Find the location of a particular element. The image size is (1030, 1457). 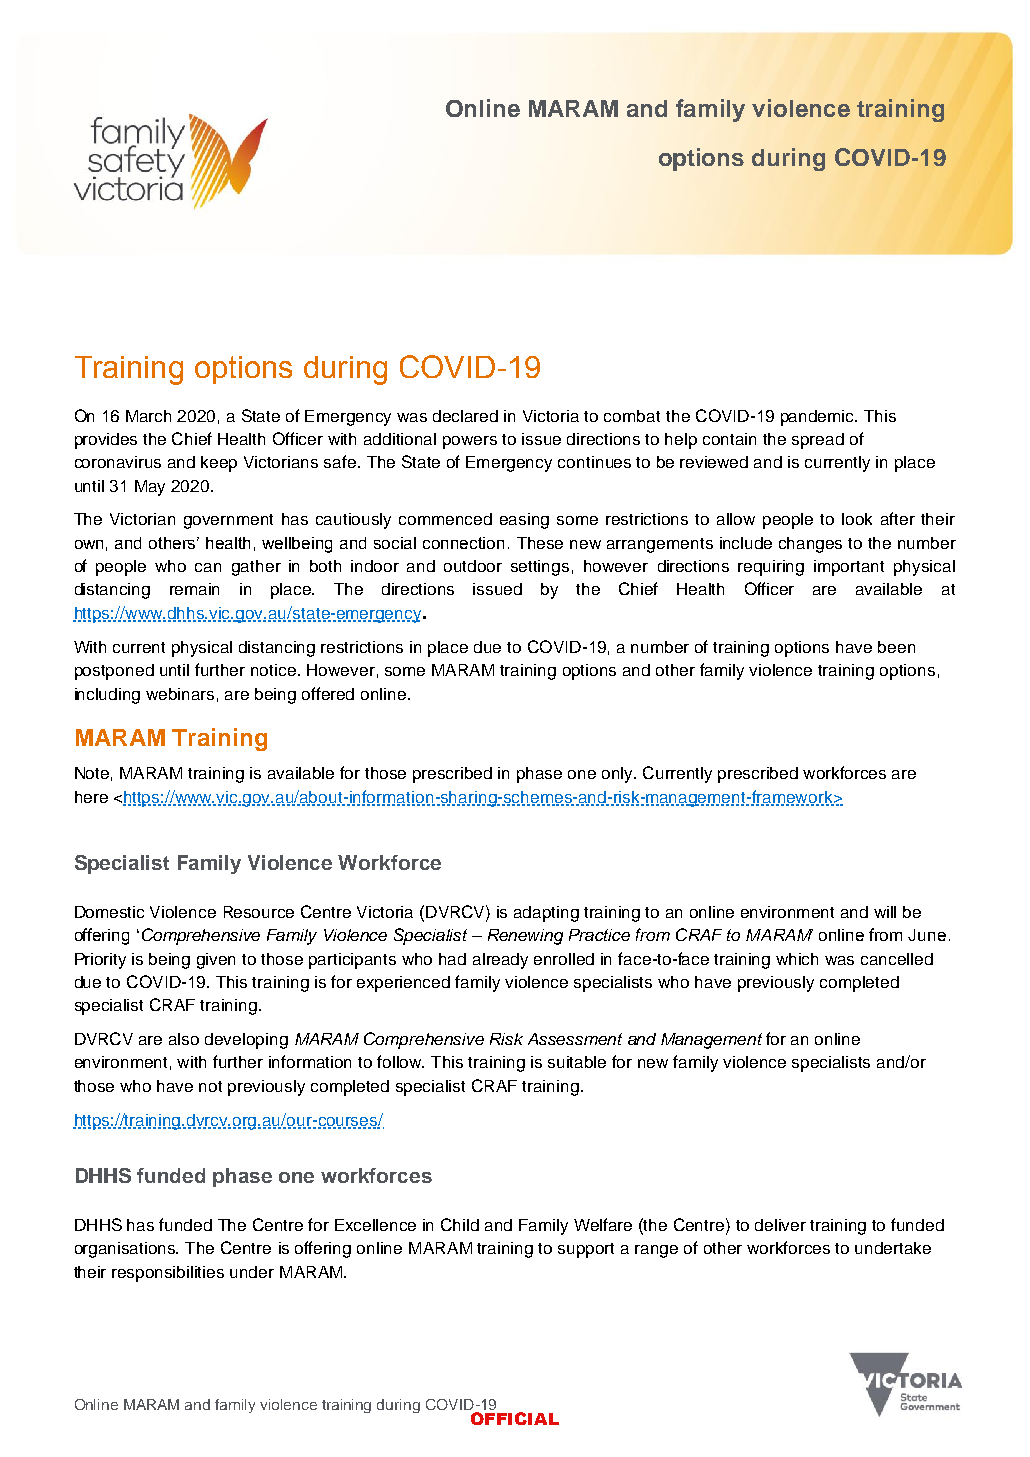

spread is located at coordinates (818, 441).
